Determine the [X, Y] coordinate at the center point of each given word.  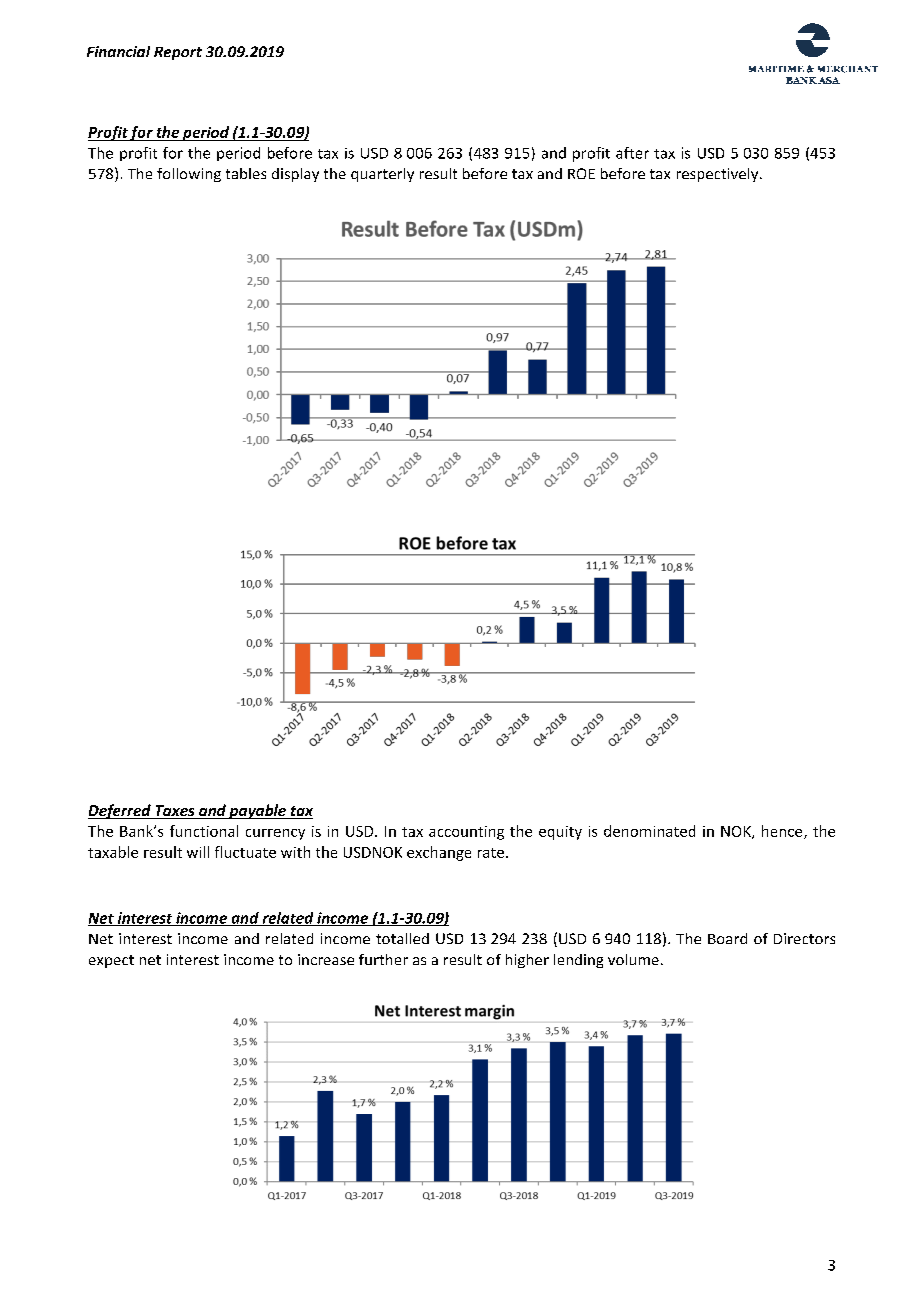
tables [246, 173]
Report [178, 53]
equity [560, 833]
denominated [649, 831]
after [632, 153]
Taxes [175, 812]
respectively [719, 175]
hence [783, 832]
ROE [581, 173]
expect [111, 961]
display [295, 175]
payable [257, 811]
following [189, 175]
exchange [439, 853]
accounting [466, 833]
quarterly [382, 175]
